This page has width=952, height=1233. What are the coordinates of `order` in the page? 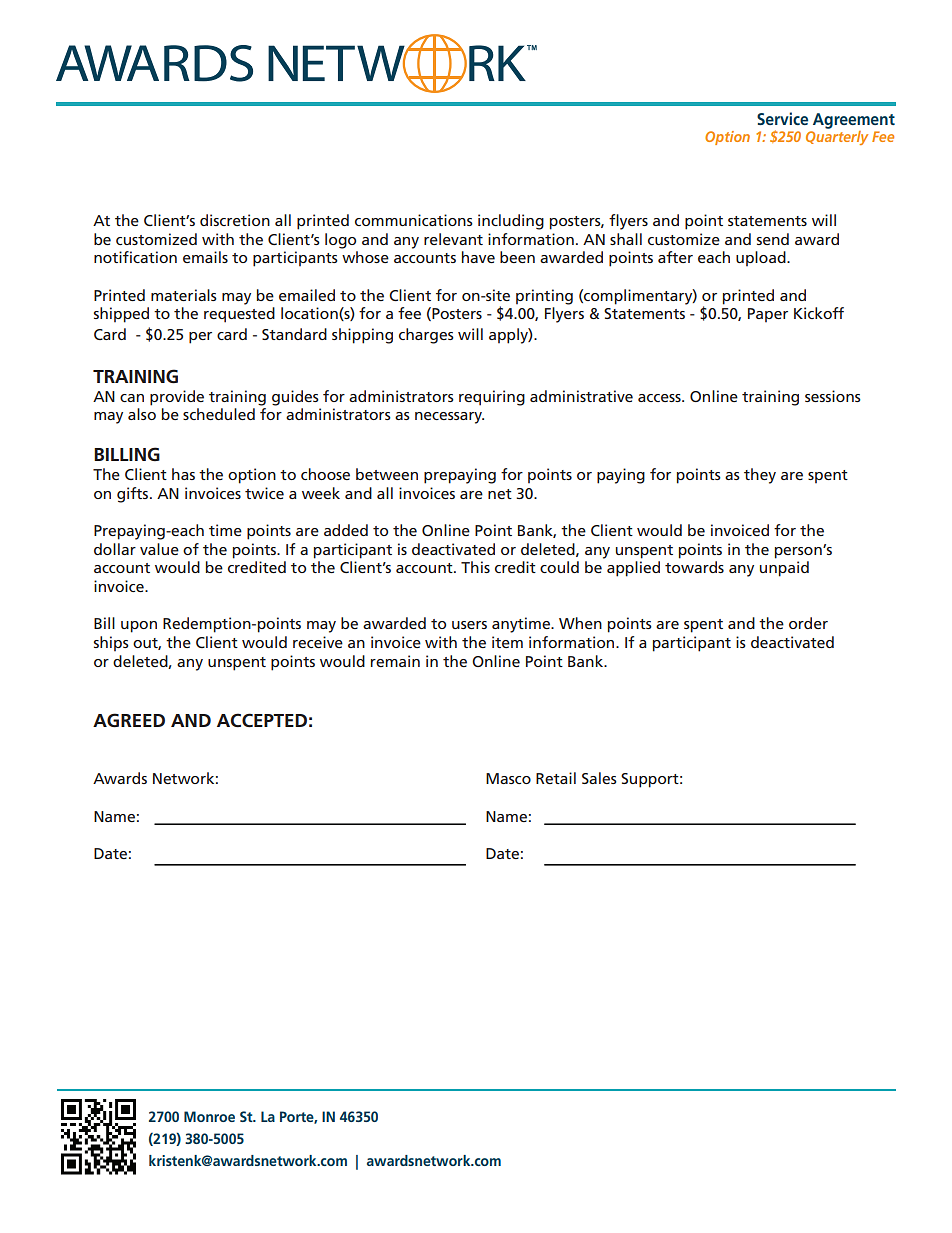 It's located at (808, 623).
